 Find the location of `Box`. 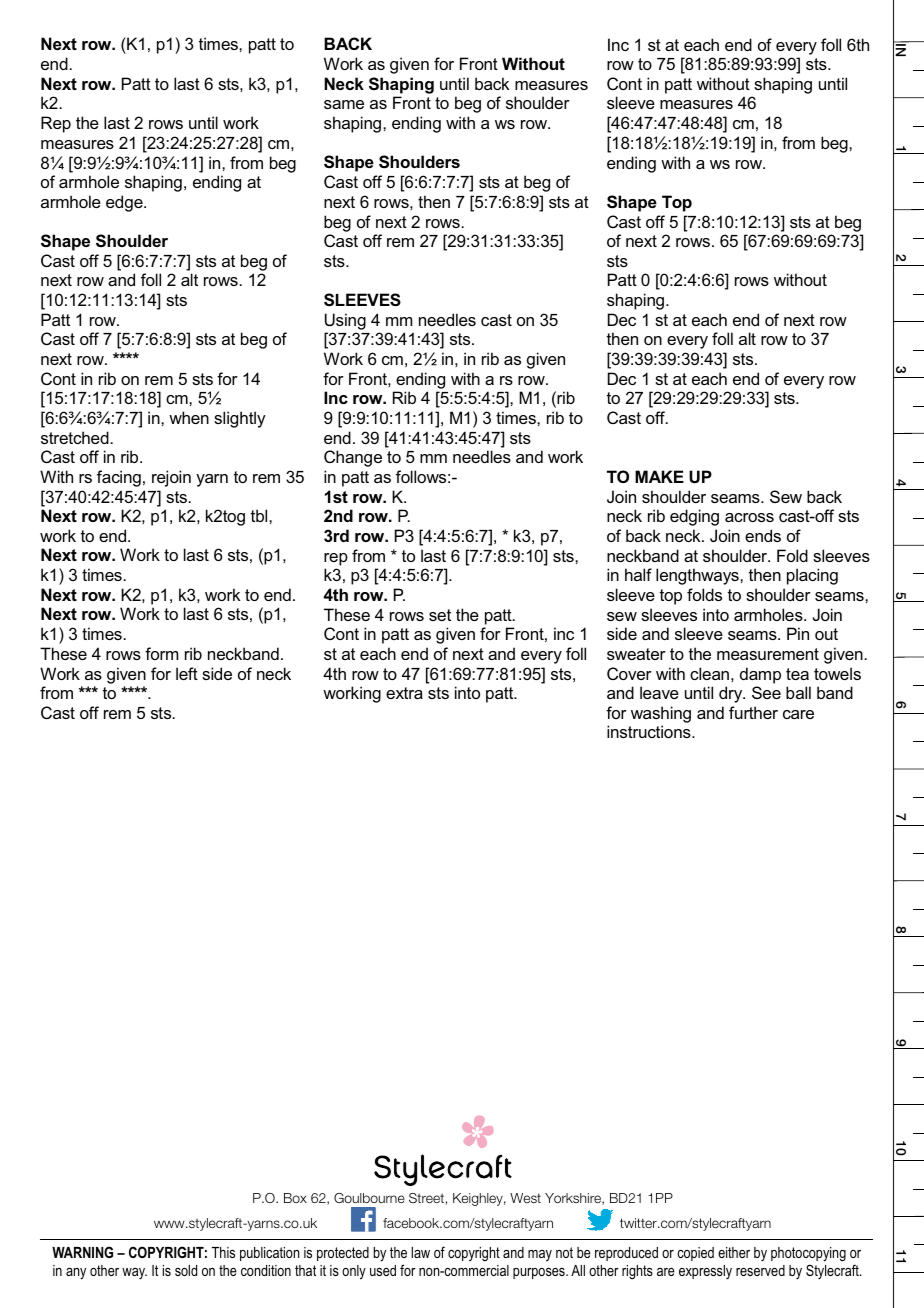

Box is located at coordinates (295, 1198).
